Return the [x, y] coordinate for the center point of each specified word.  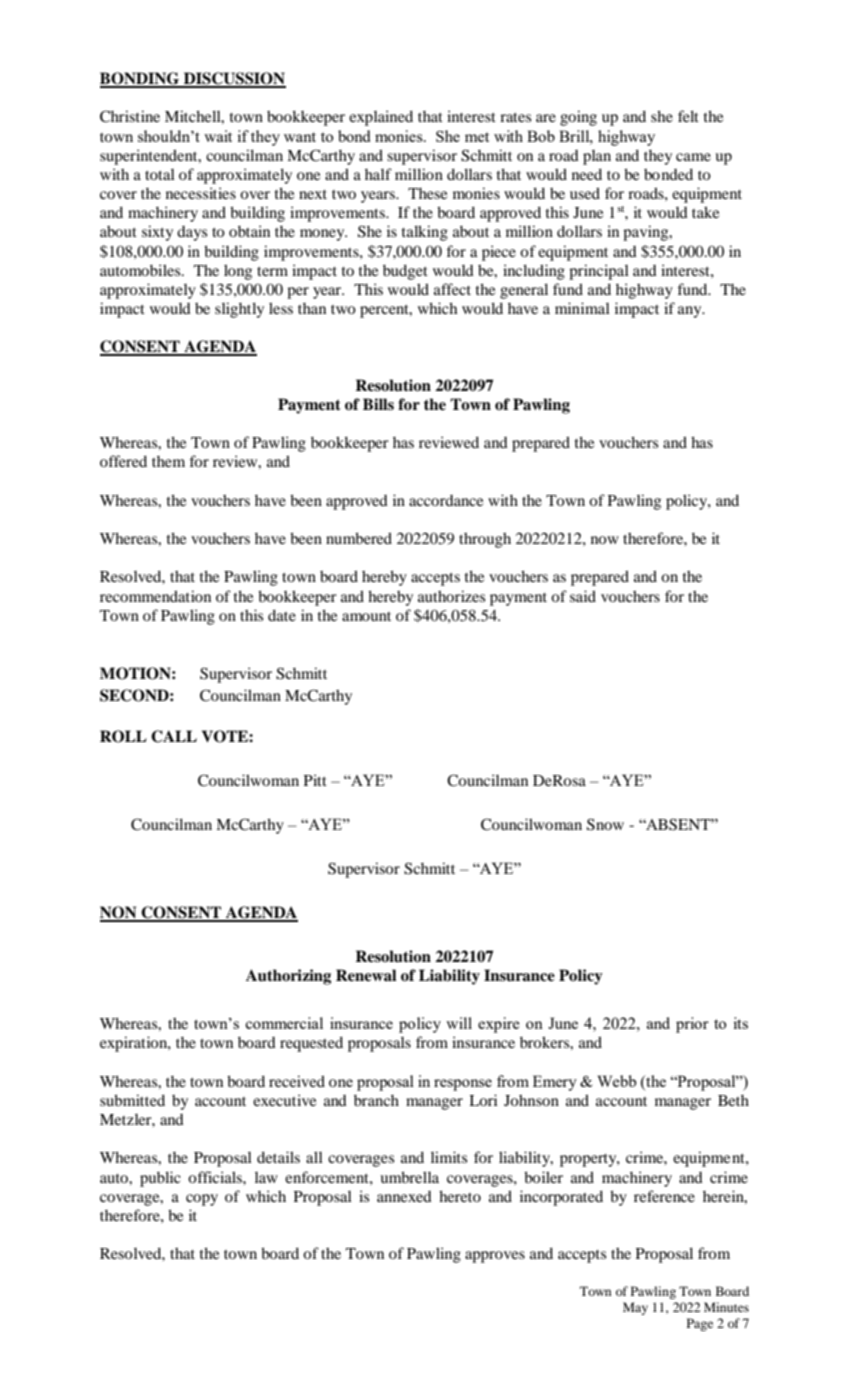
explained [381, 118]
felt [688, 116]
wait [218, 136]
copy [202, 1200]
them [168, 461]
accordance [446, 500]
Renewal [366, 975]
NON [119, 913]
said [583, 596]
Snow [605, 824]
